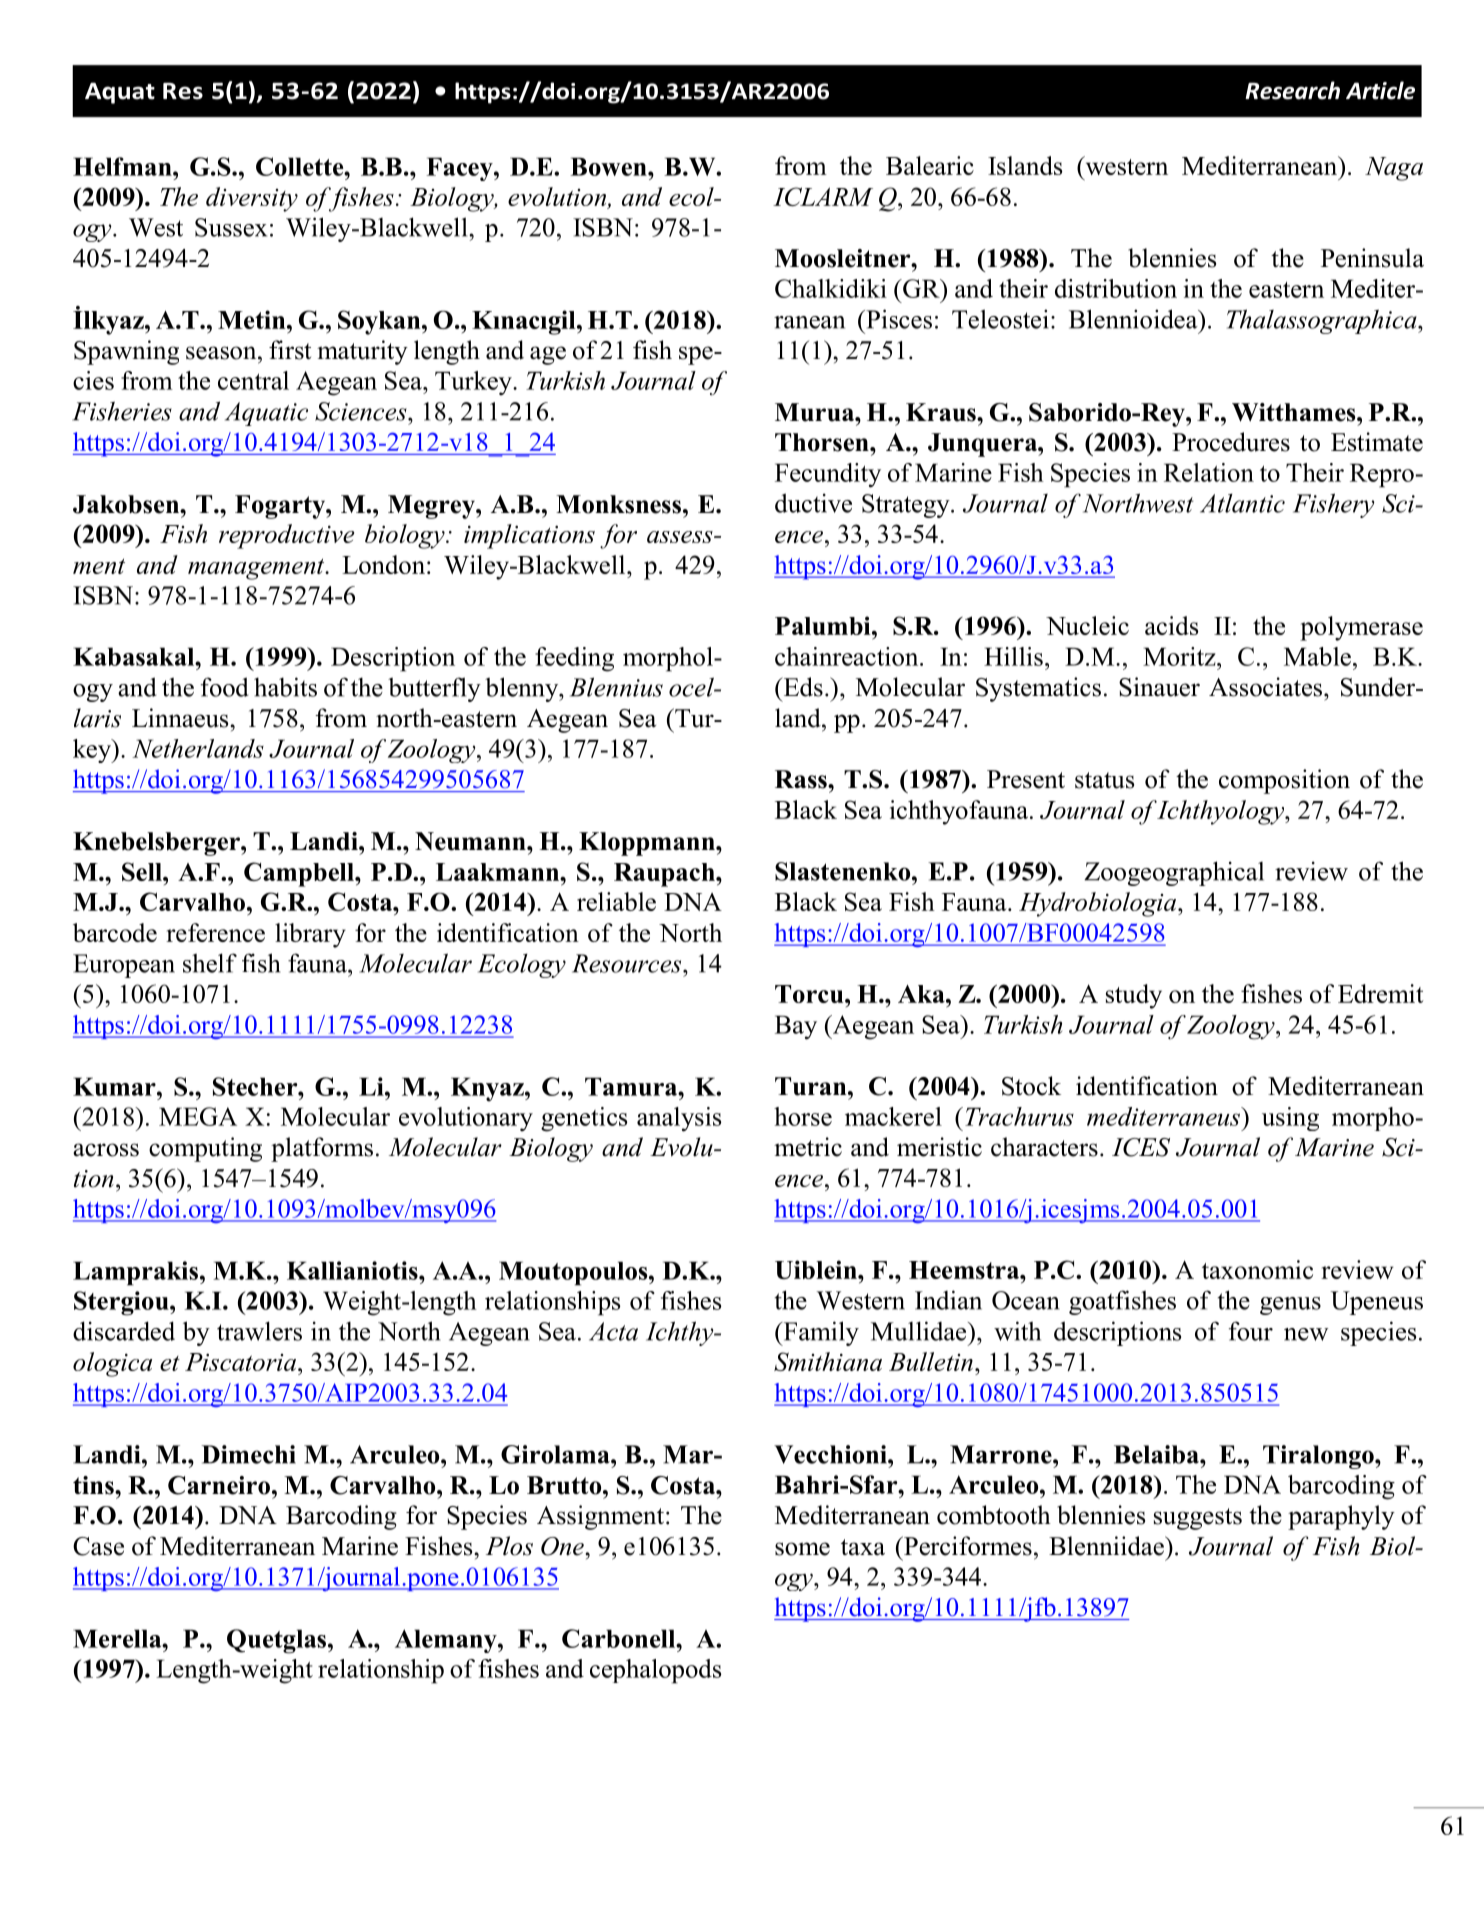 This page has height=1920, width=1484. What do you see at coordinates (300, 874) in the page?
I see `Campbell` at bounding box center [300, 874].
